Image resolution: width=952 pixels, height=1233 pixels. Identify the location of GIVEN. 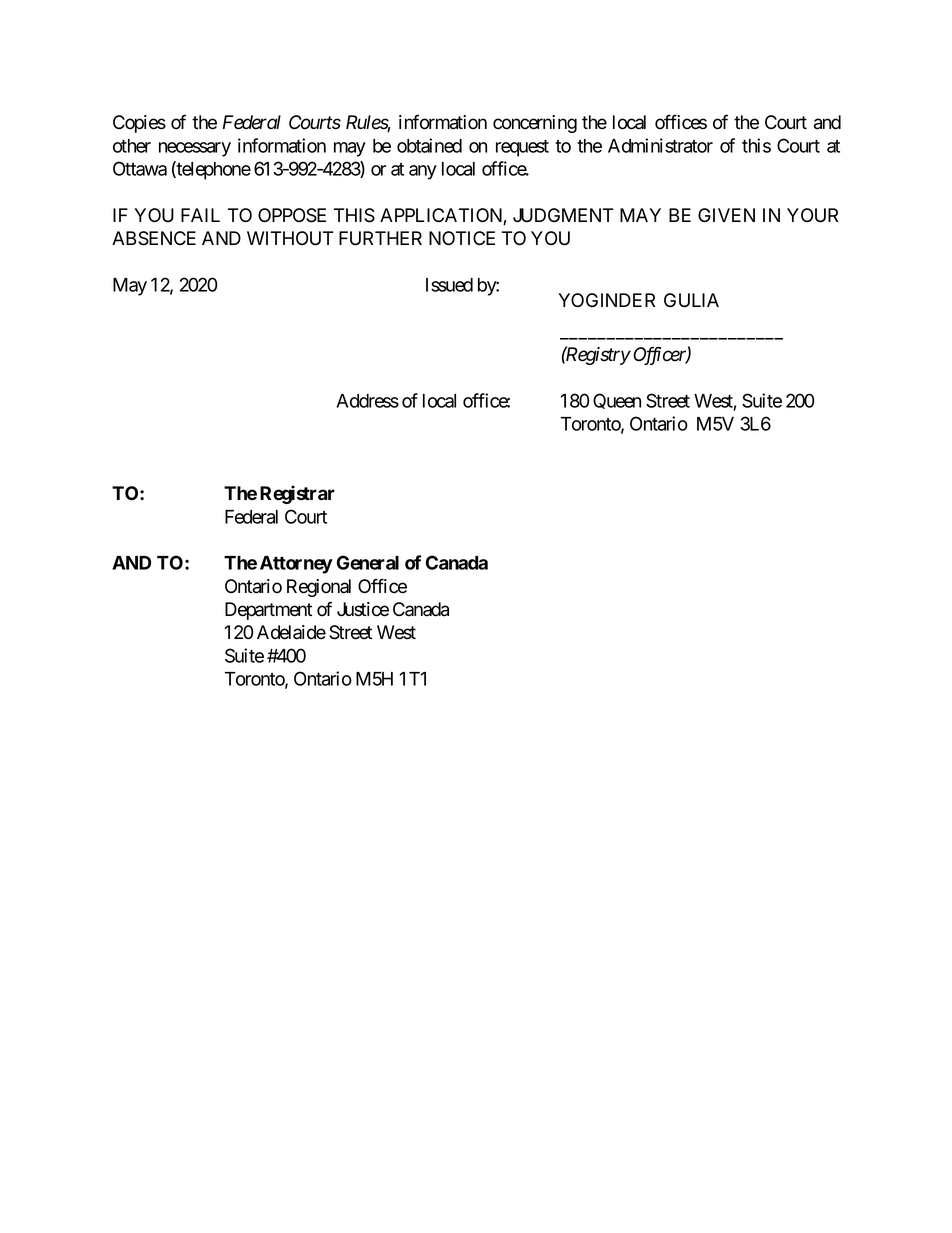
(726, 215).
